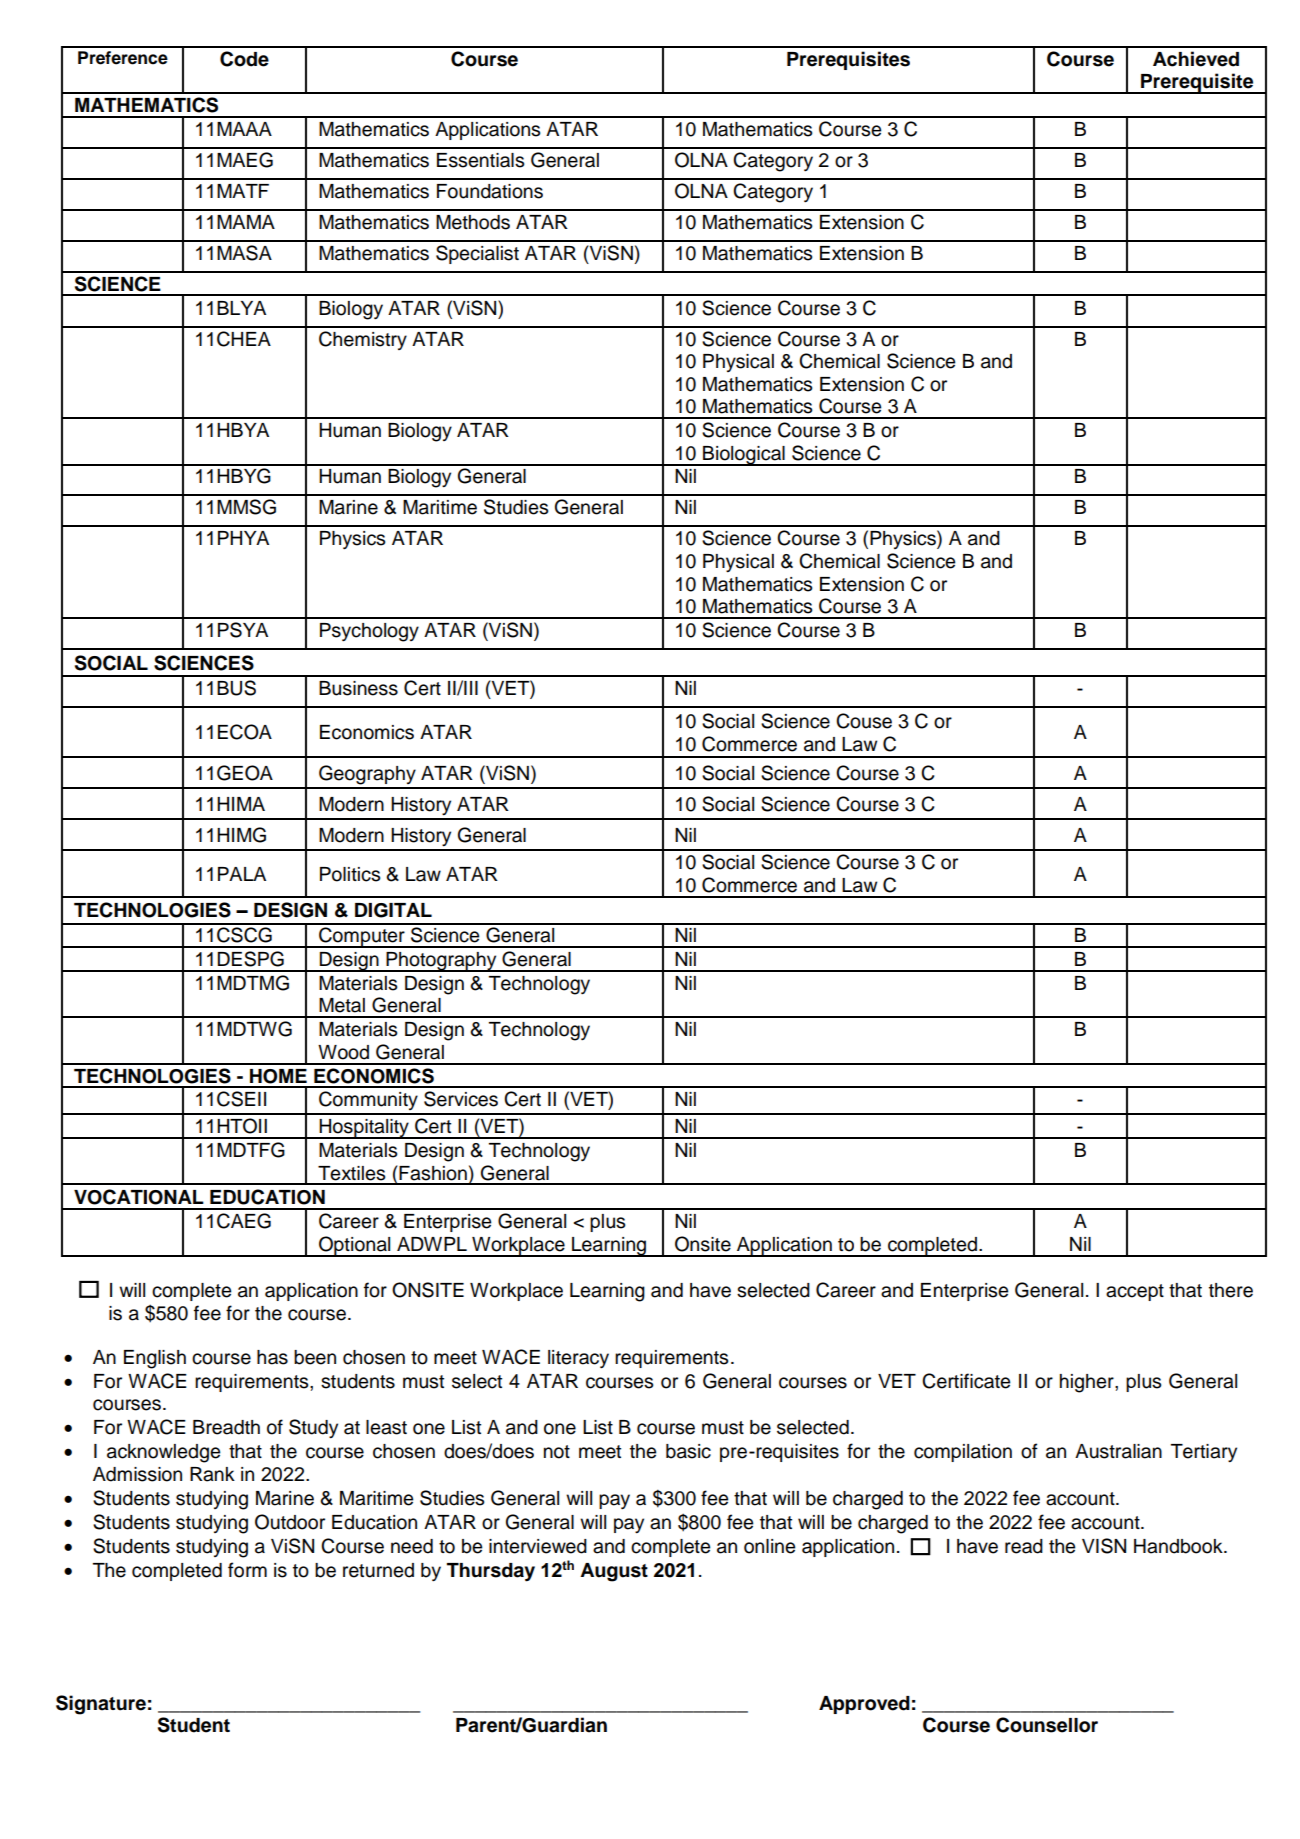 The width and height of the screenshot is (1300, 1839). What do you see at coordinates (441, 962) in the screenshot?
I see `Photography` at bounding box center [441, 962].
